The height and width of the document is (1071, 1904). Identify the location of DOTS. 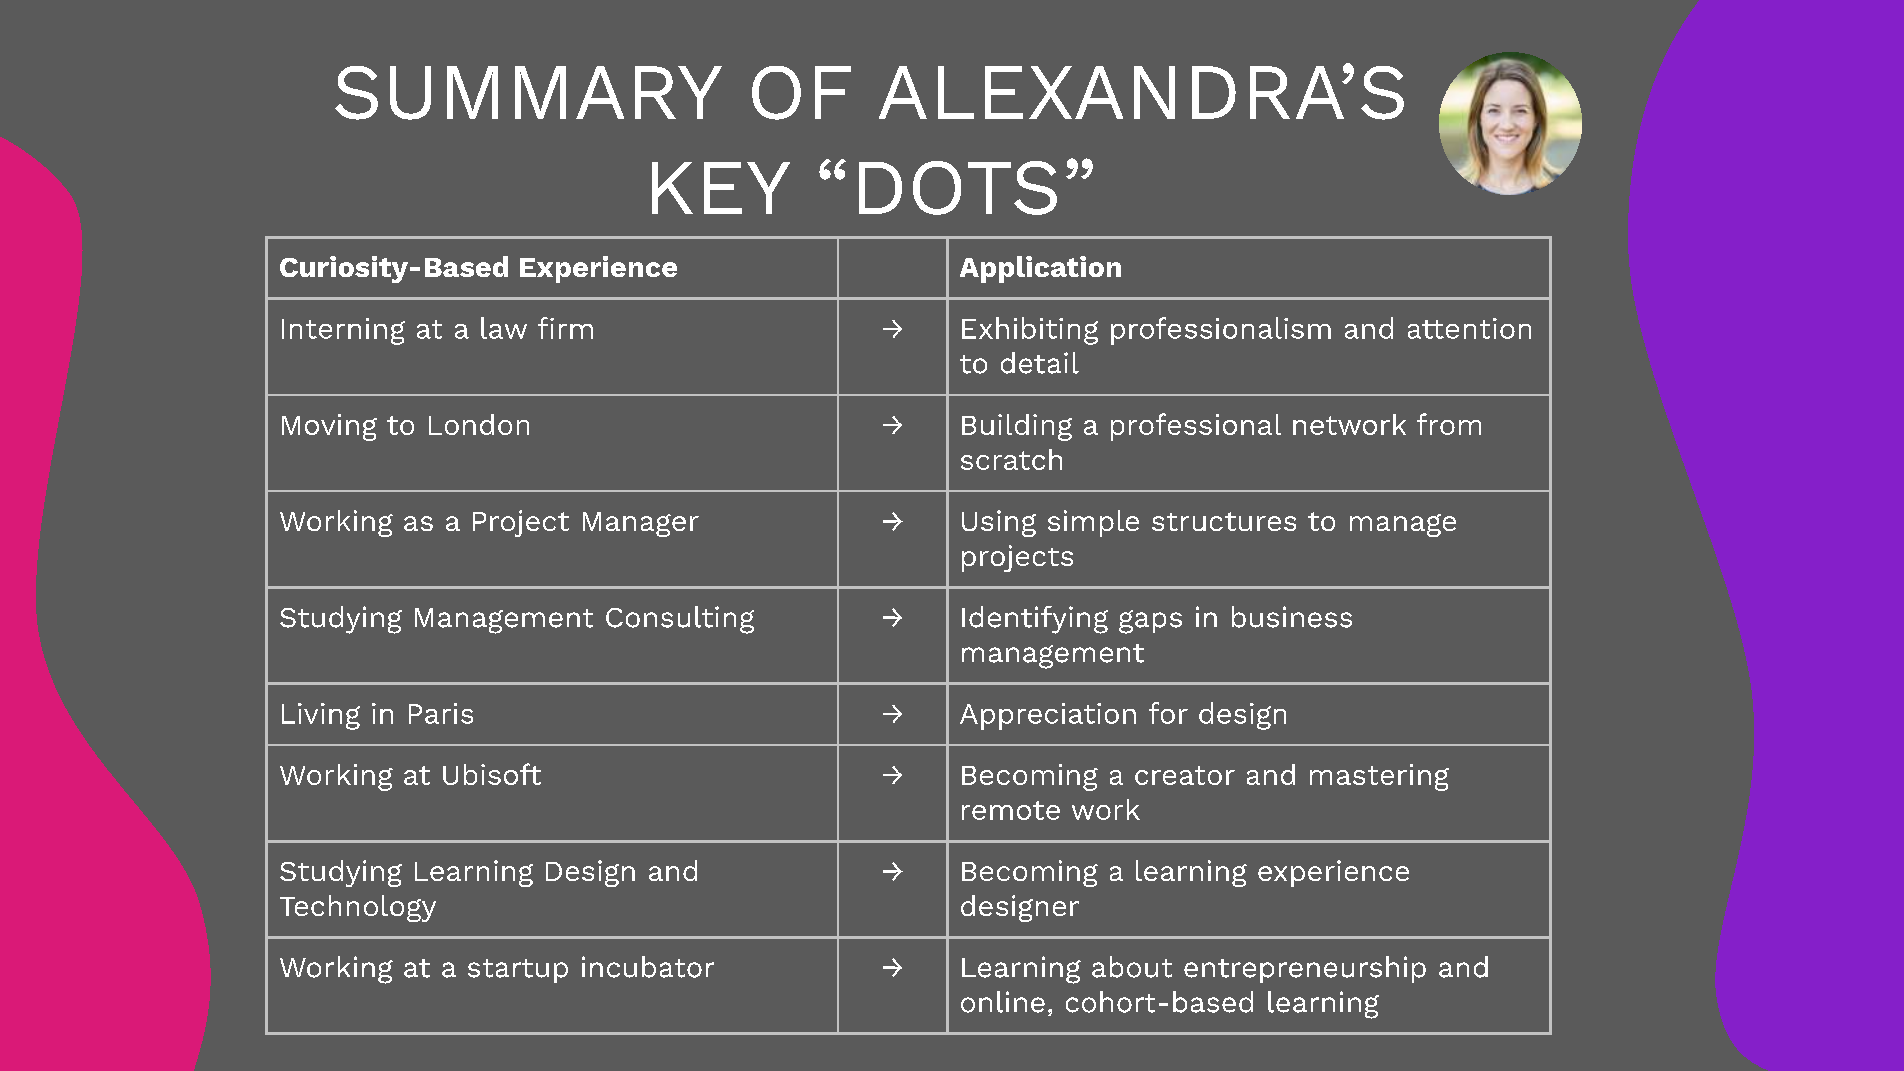
(958, 188).
